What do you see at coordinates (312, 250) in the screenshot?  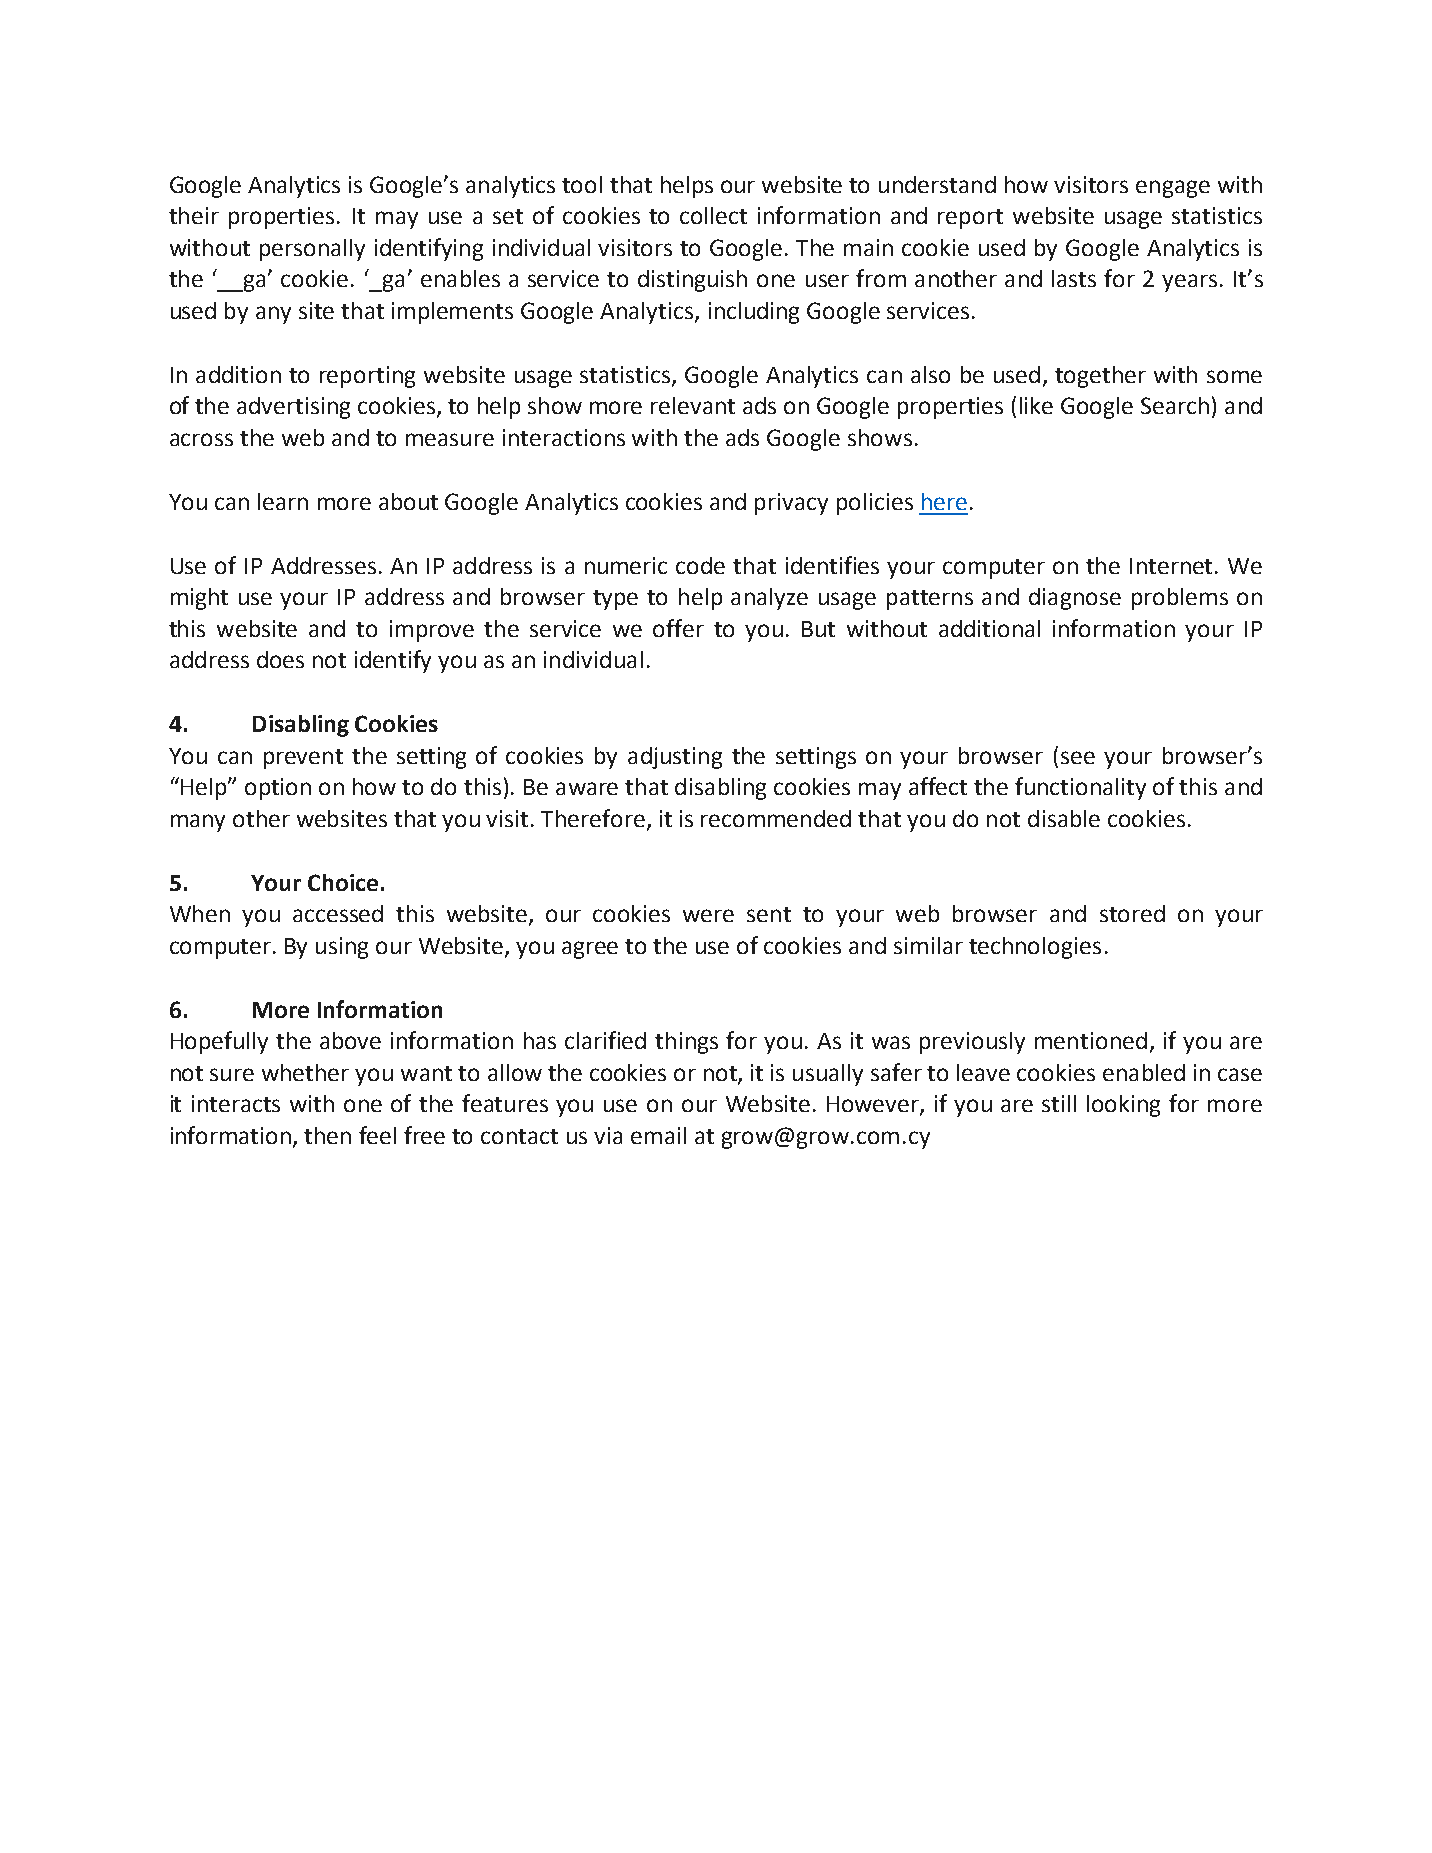 I see `personally` at bounding box center [312, 250].
